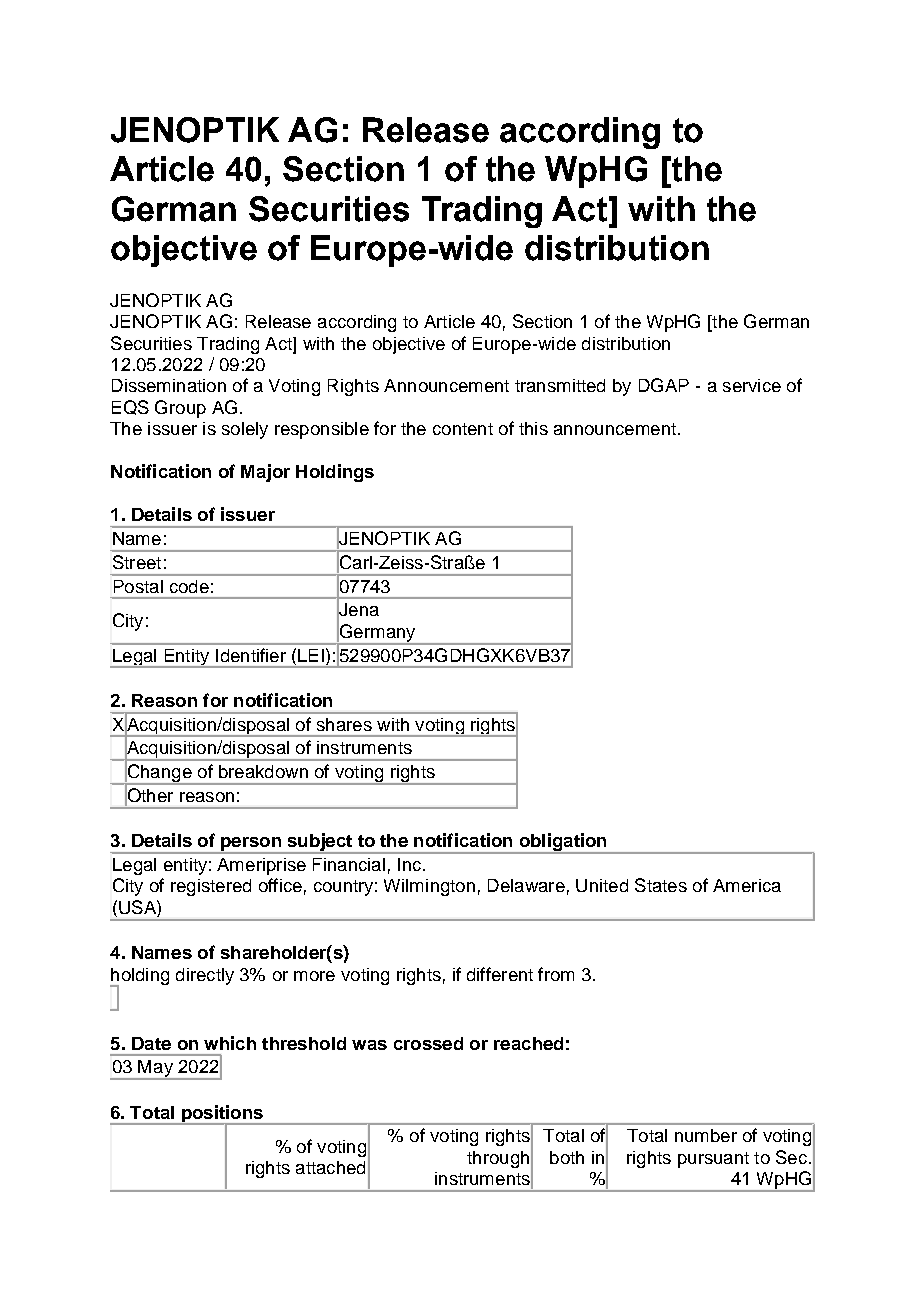 This screenshot has height=1308, width=924. What do you see at coordinates (205, 976) in the screenshot?
I see `directly` at bounding box center [205, 976].
